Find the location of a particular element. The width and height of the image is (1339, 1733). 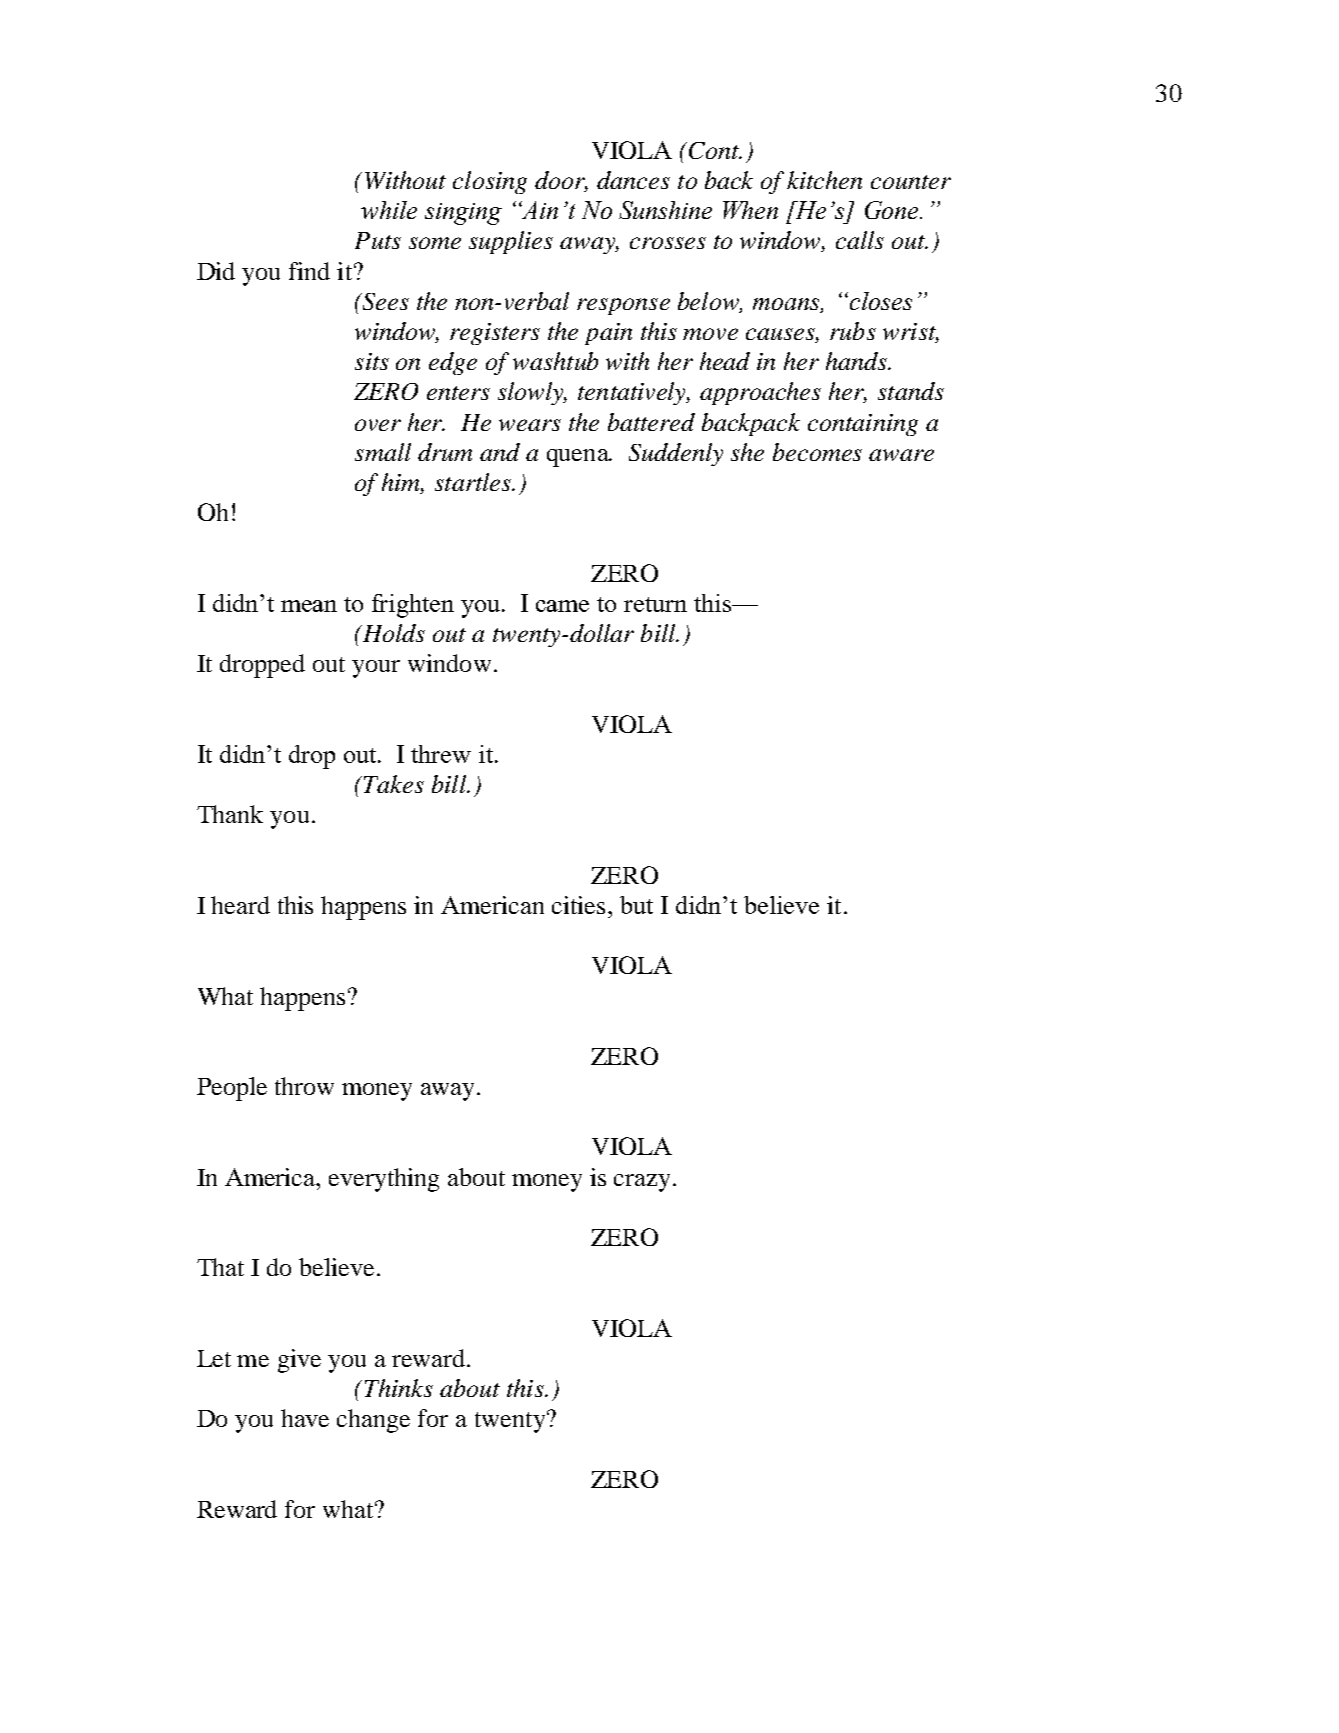

Thank is located at coordinates (230, 814).
